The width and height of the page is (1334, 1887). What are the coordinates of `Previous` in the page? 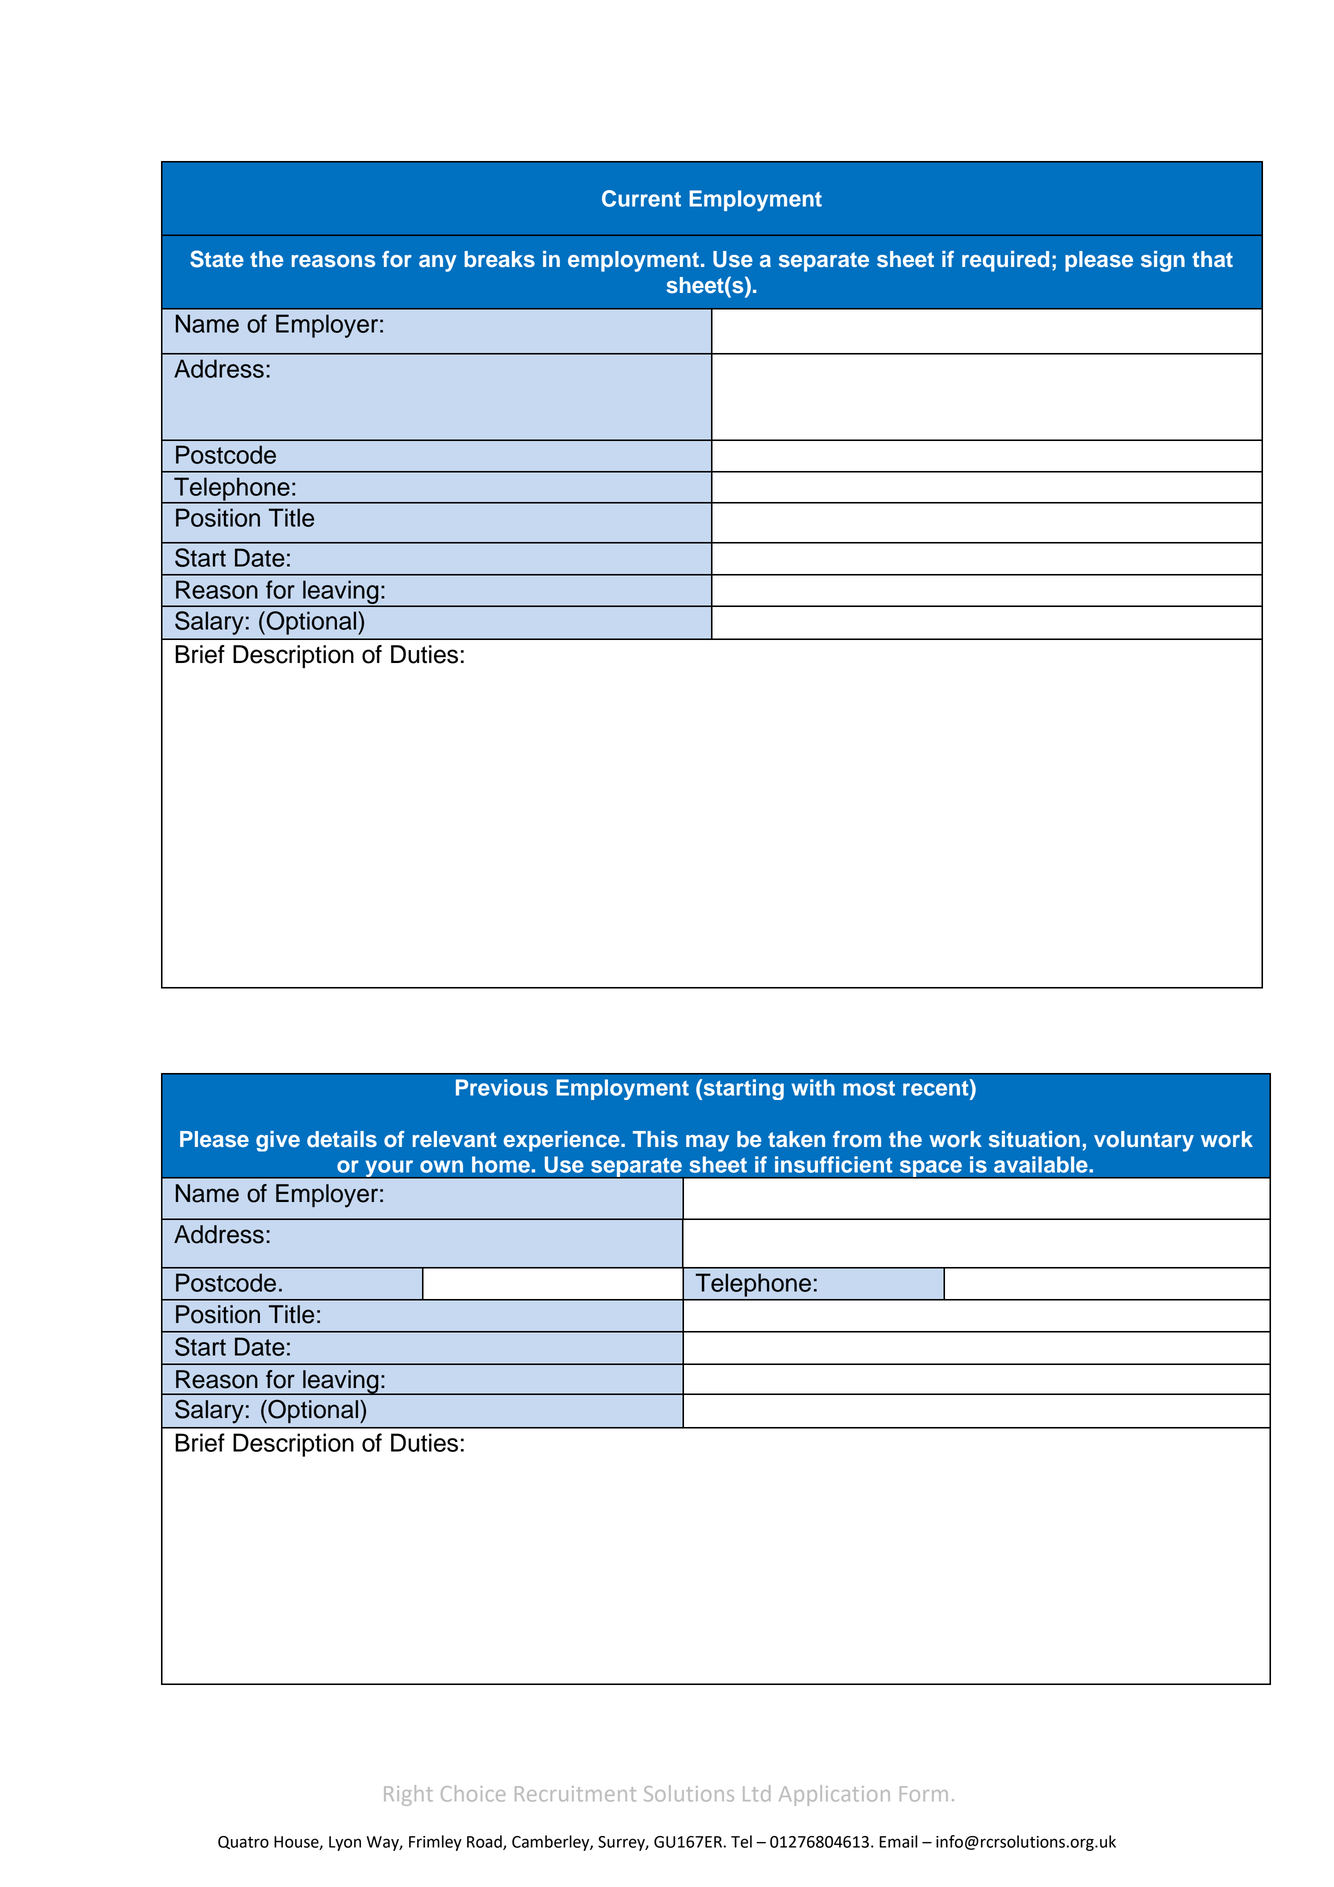 It's located at (502, 1087).
